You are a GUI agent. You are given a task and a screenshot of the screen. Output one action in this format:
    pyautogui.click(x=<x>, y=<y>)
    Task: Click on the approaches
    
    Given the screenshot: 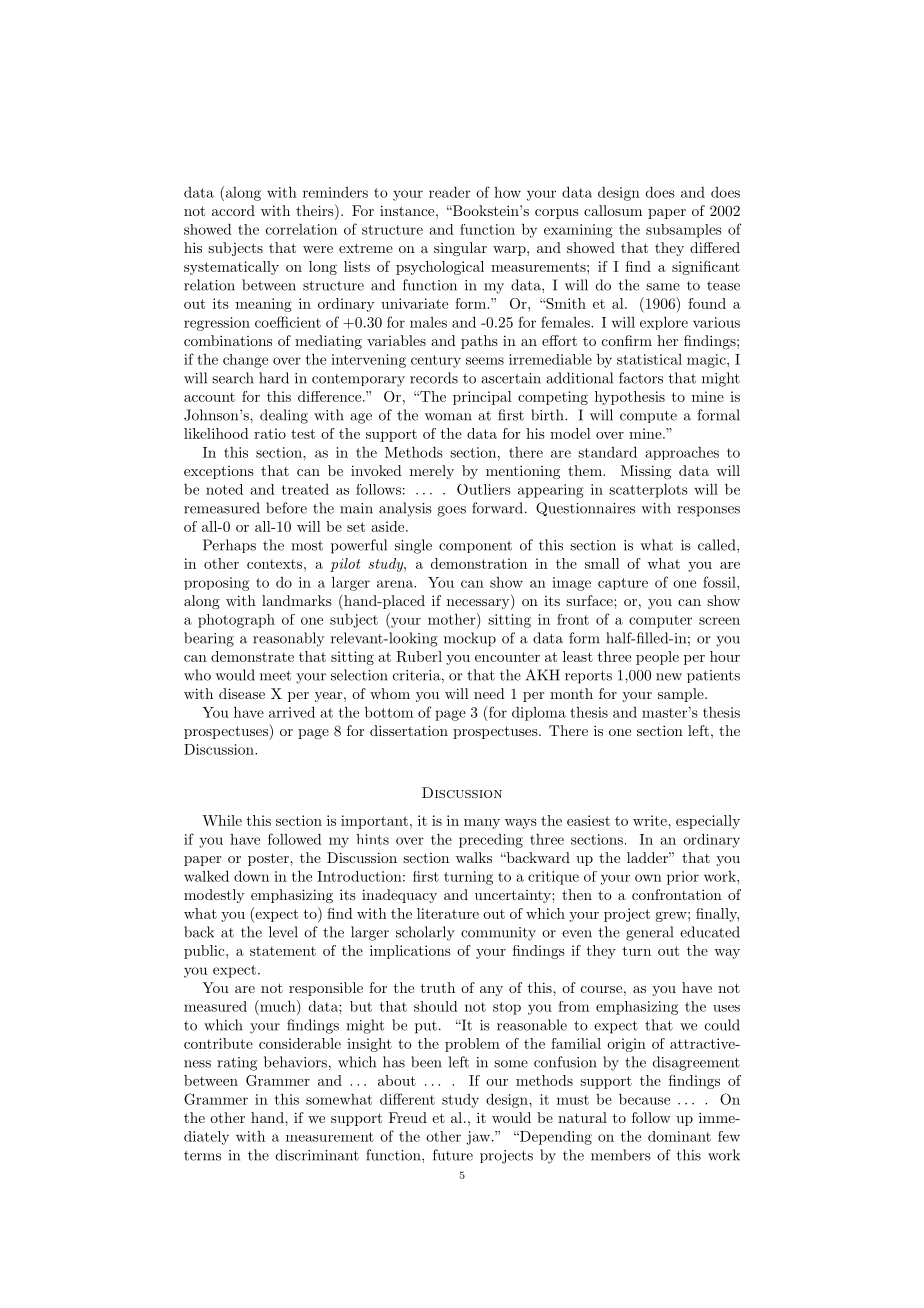 What is the action you would take?
    pyautogui.click(x=682, y=453)
